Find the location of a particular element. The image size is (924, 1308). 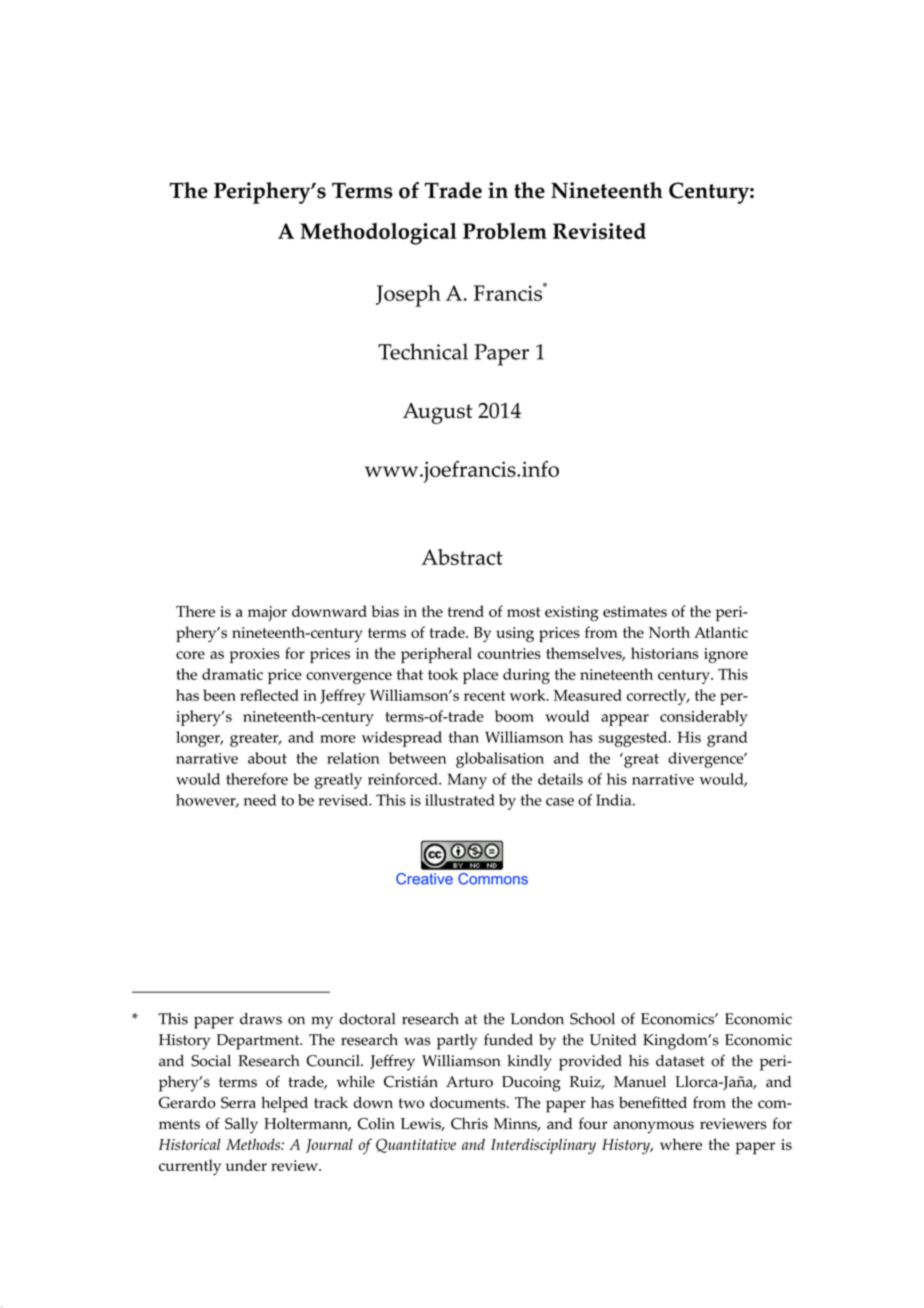

recent is located at coordinates (484, 696).
